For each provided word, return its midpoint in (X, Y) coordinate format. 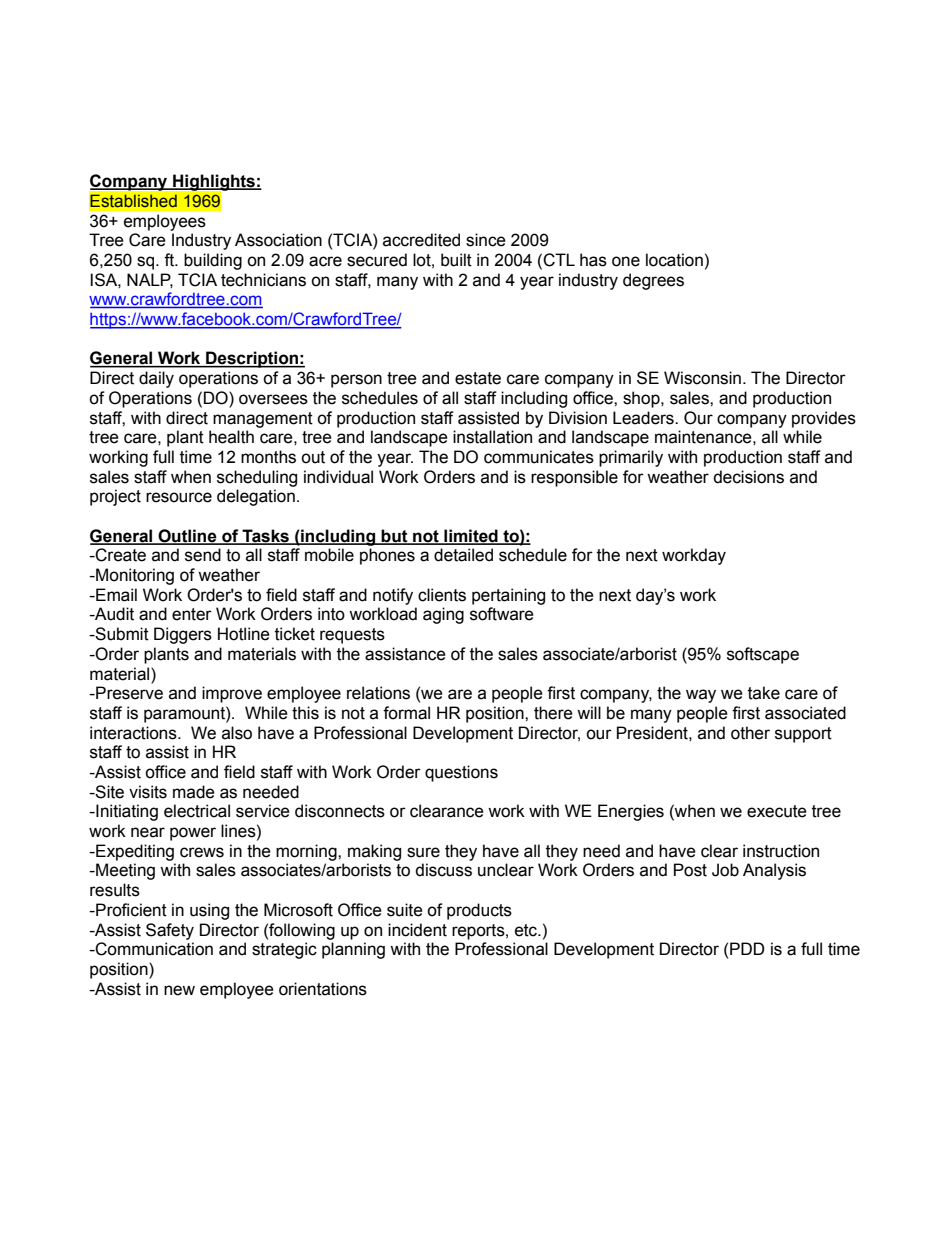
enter (192, 614)
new (179, 990)
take (764, 693)
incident (417, 930)
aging (443, 615)
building (213, 261)
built (456, 260)
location (674, 260)
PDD (747, 948)
